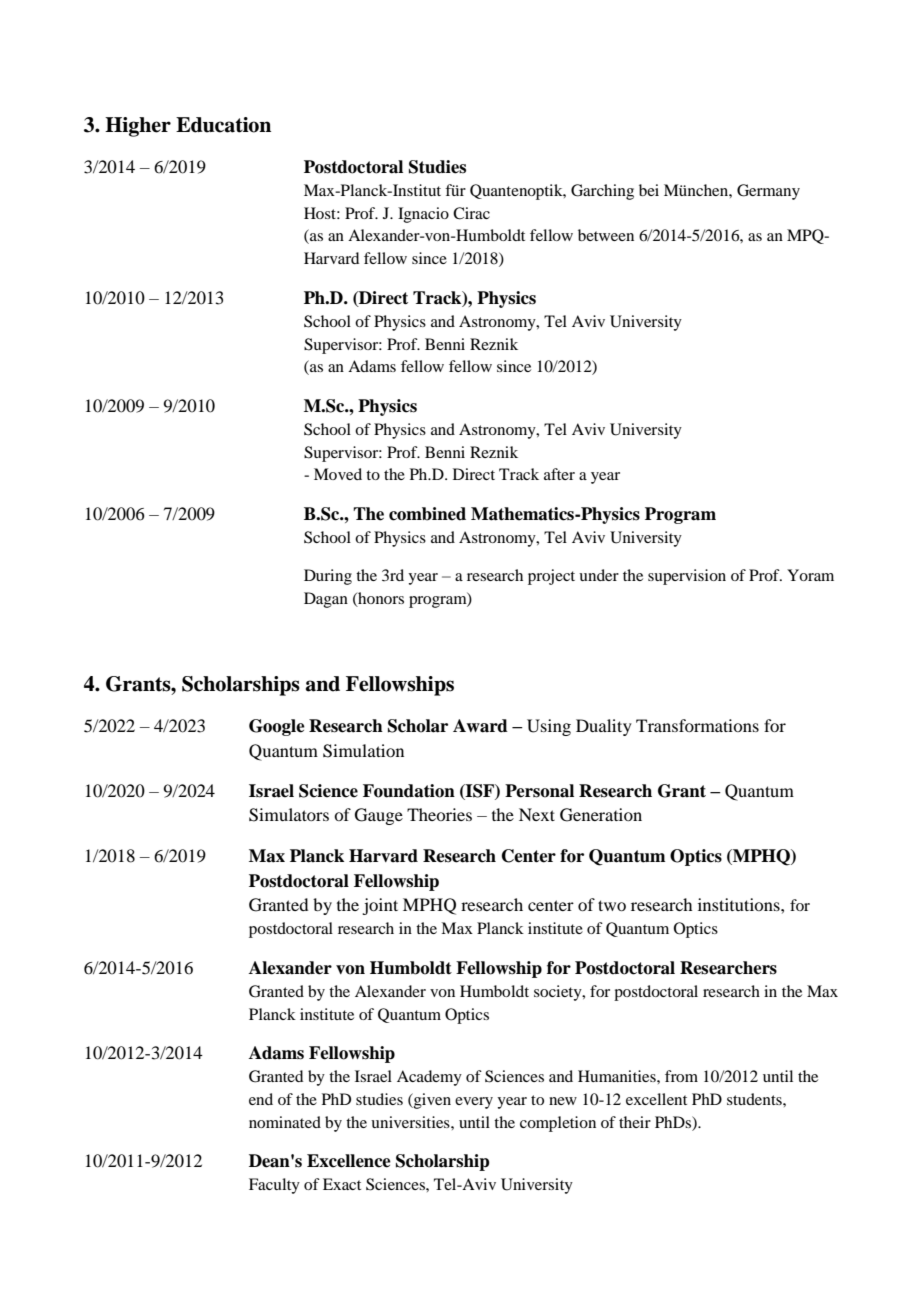  I want to click on Google, so click(277, 727).
